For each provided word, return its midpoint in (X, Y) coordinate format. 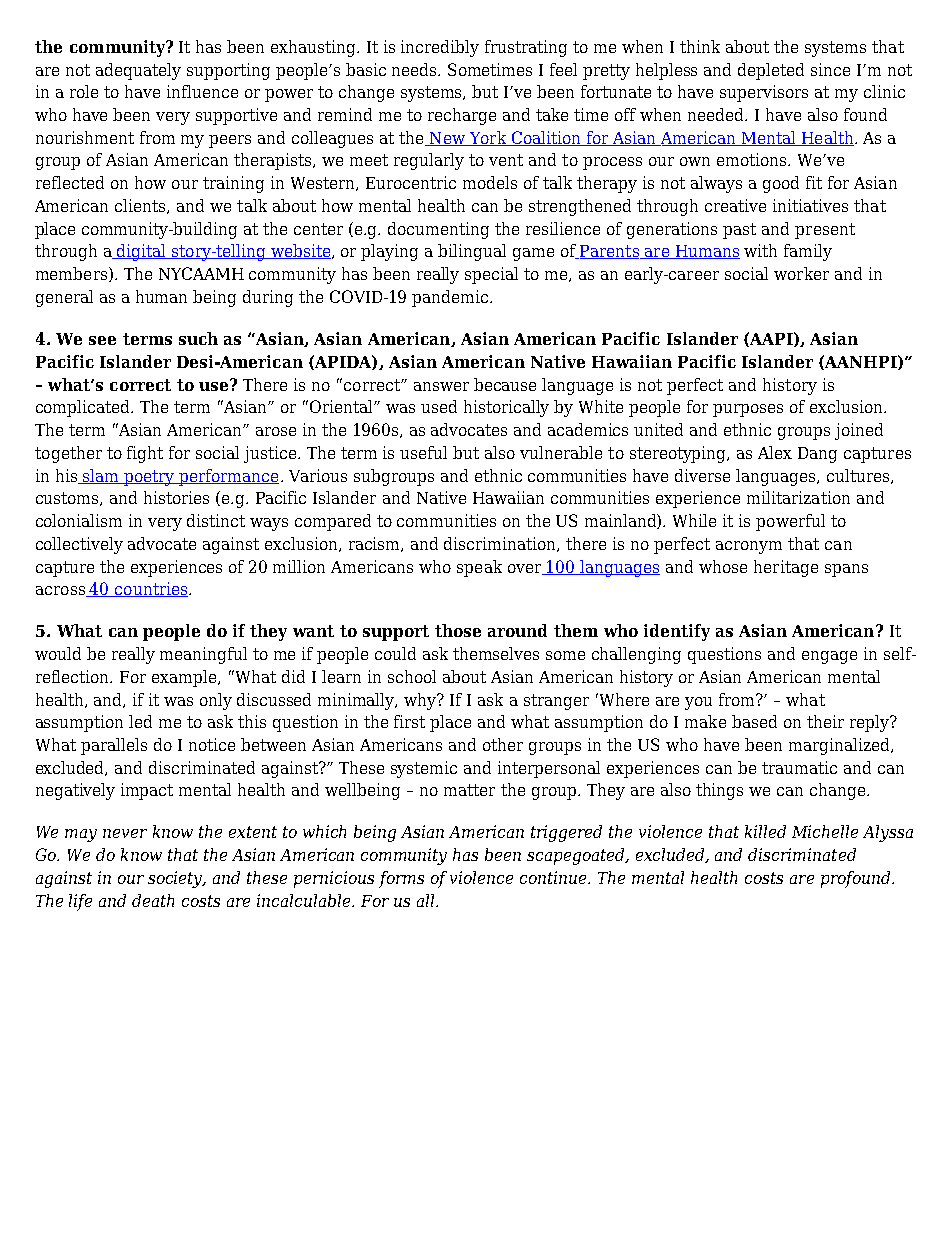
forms (401, 879)
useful (423, 452)
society (177, 879)
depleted (771, 71)
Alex (775, 452)
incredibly (440, 48)
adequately (138, 71)
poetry (149, 478)
